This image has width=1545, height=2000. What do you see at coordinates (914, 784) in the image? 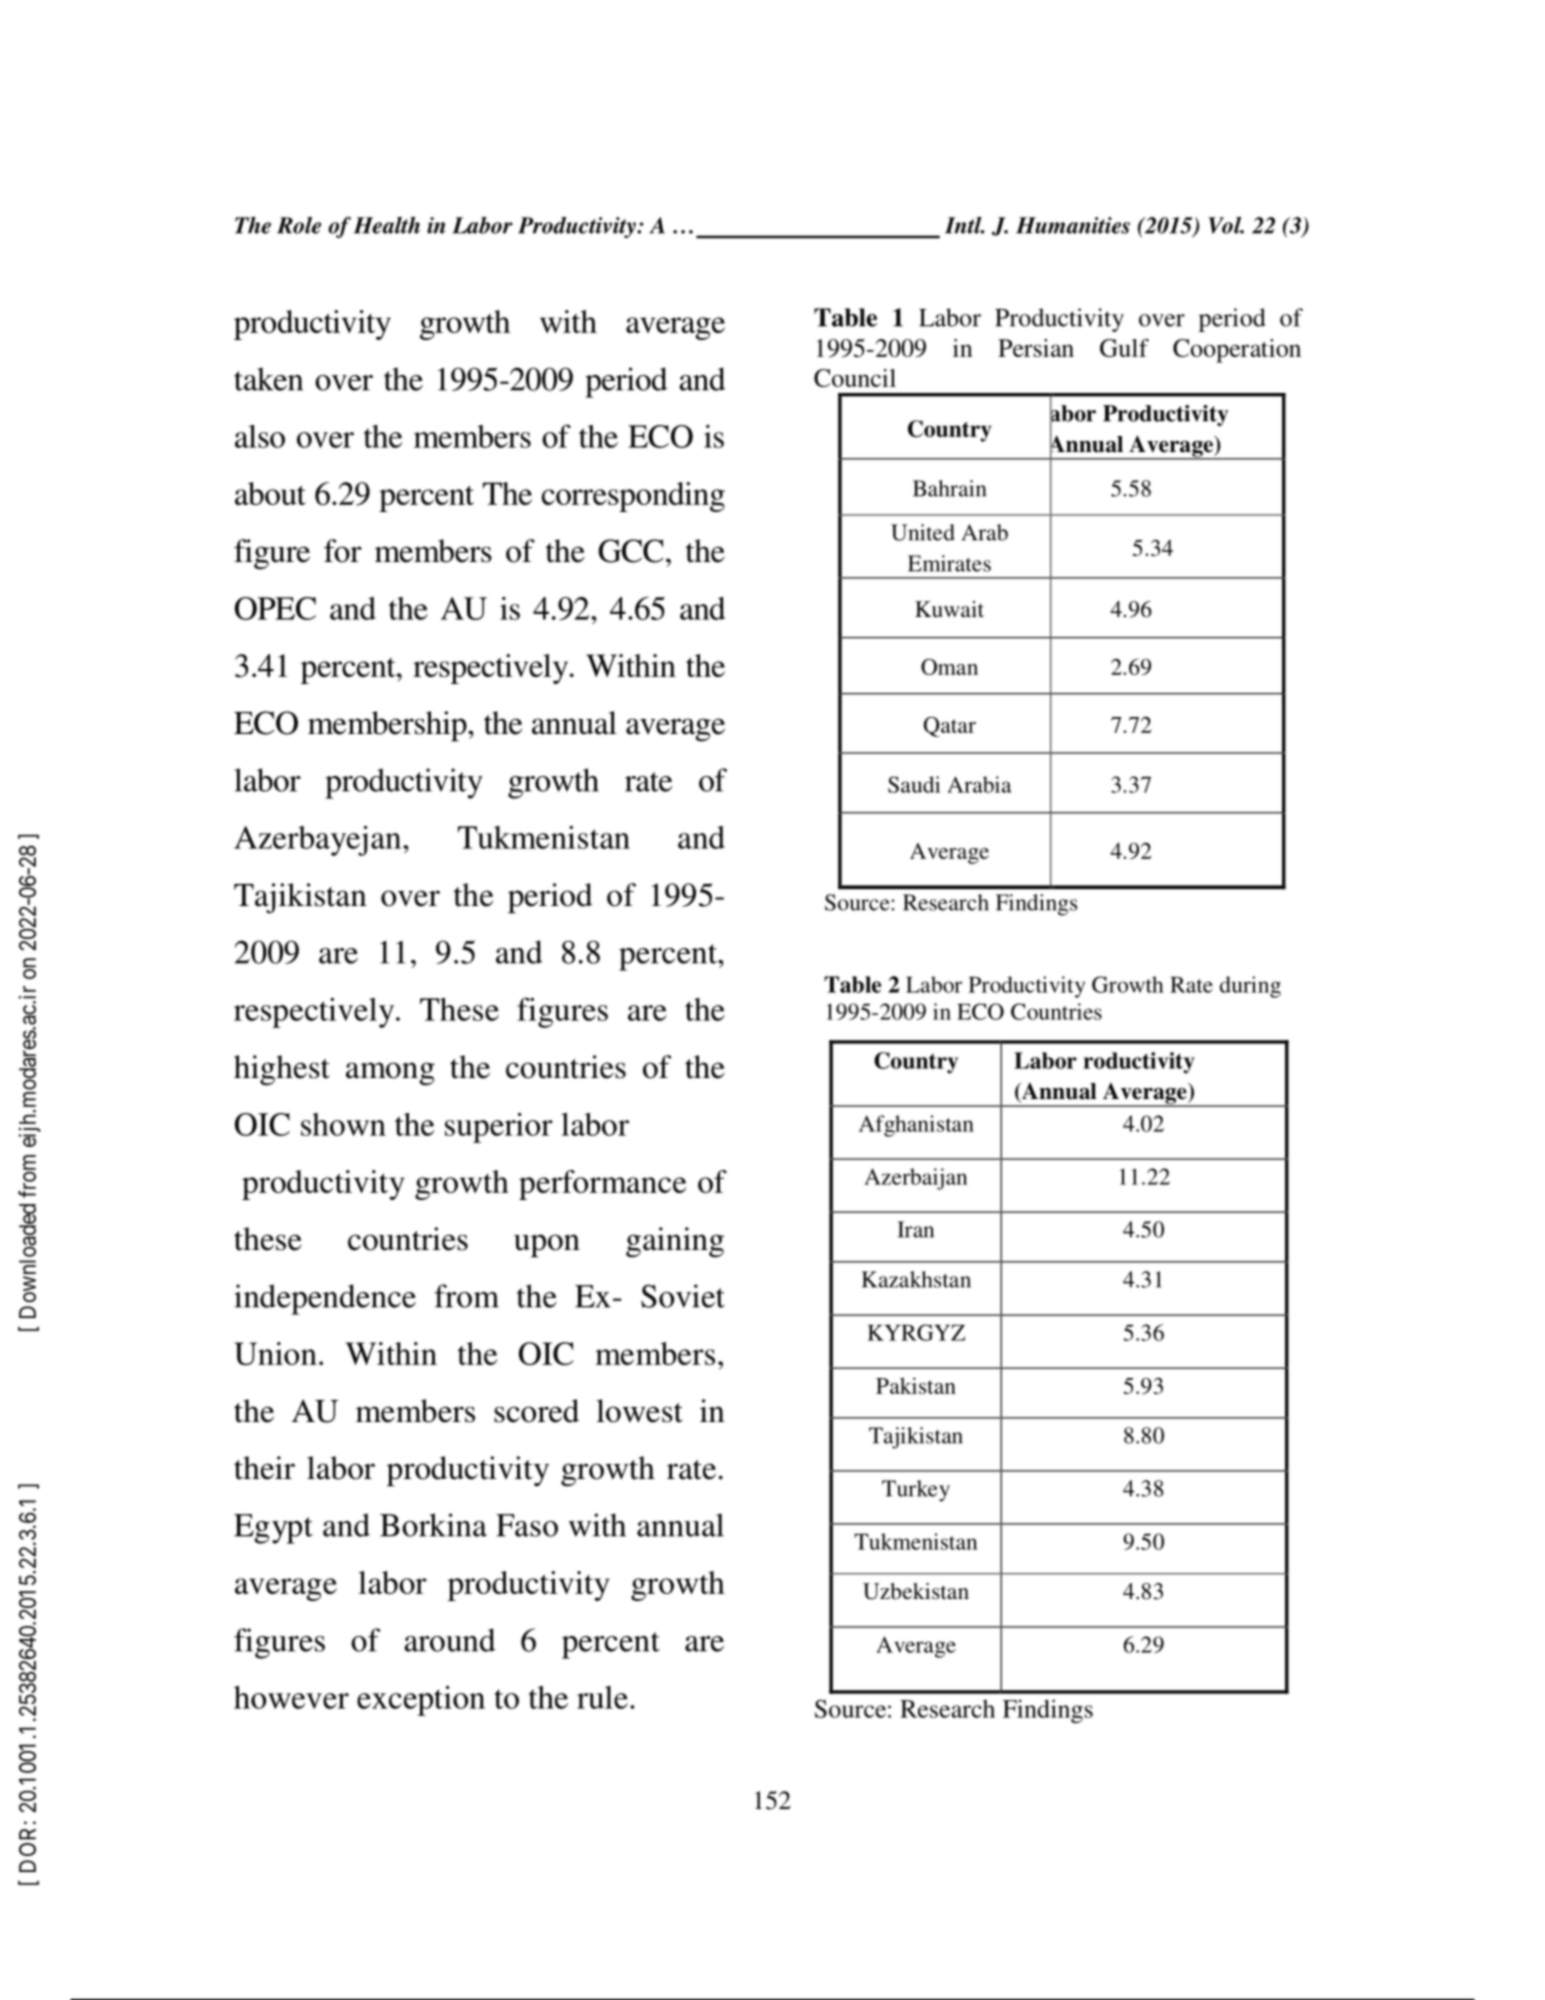
I see `Saudi` at bounding box center [914, 784].
